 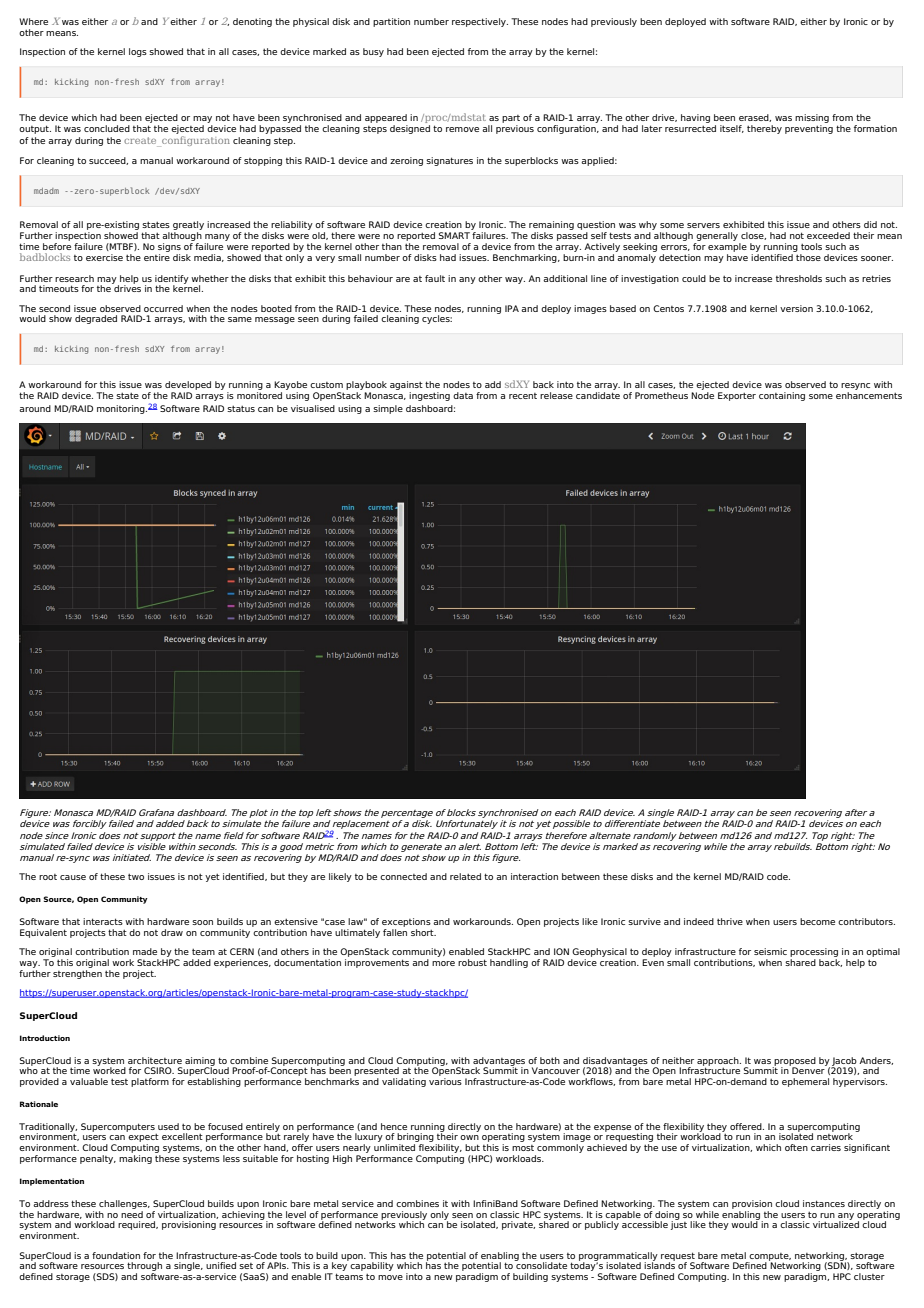 I want to click on missing, so click(x=812, y=118).
